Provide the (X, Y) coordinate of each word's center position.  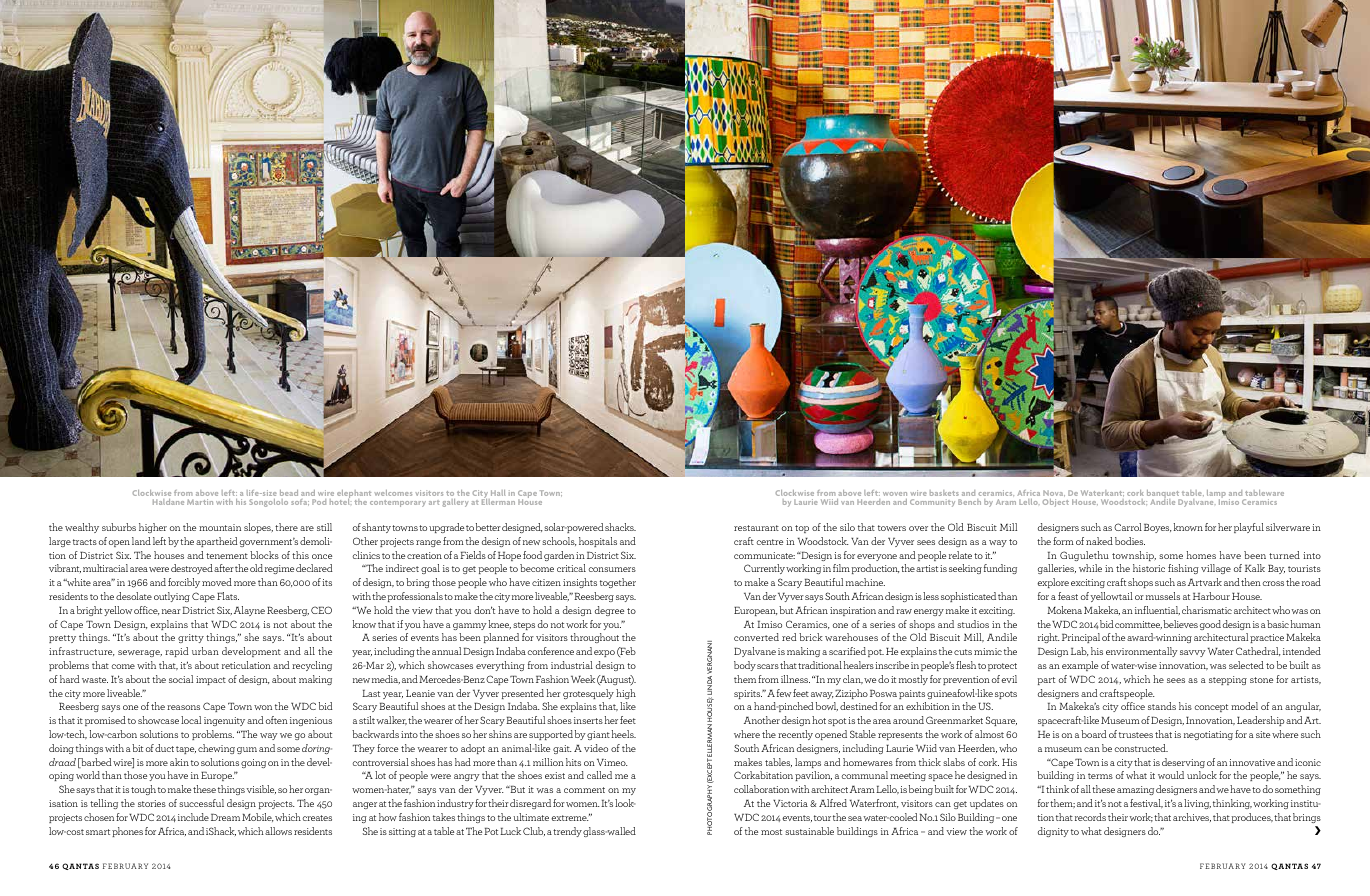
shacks (620, 527)
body (745, 666)
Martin (200, 502)
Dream (225, 817)
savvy (1193, 653)
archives (1192, 817)
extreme (570, 818)
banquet (1164, 495)
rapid (177, 652)
